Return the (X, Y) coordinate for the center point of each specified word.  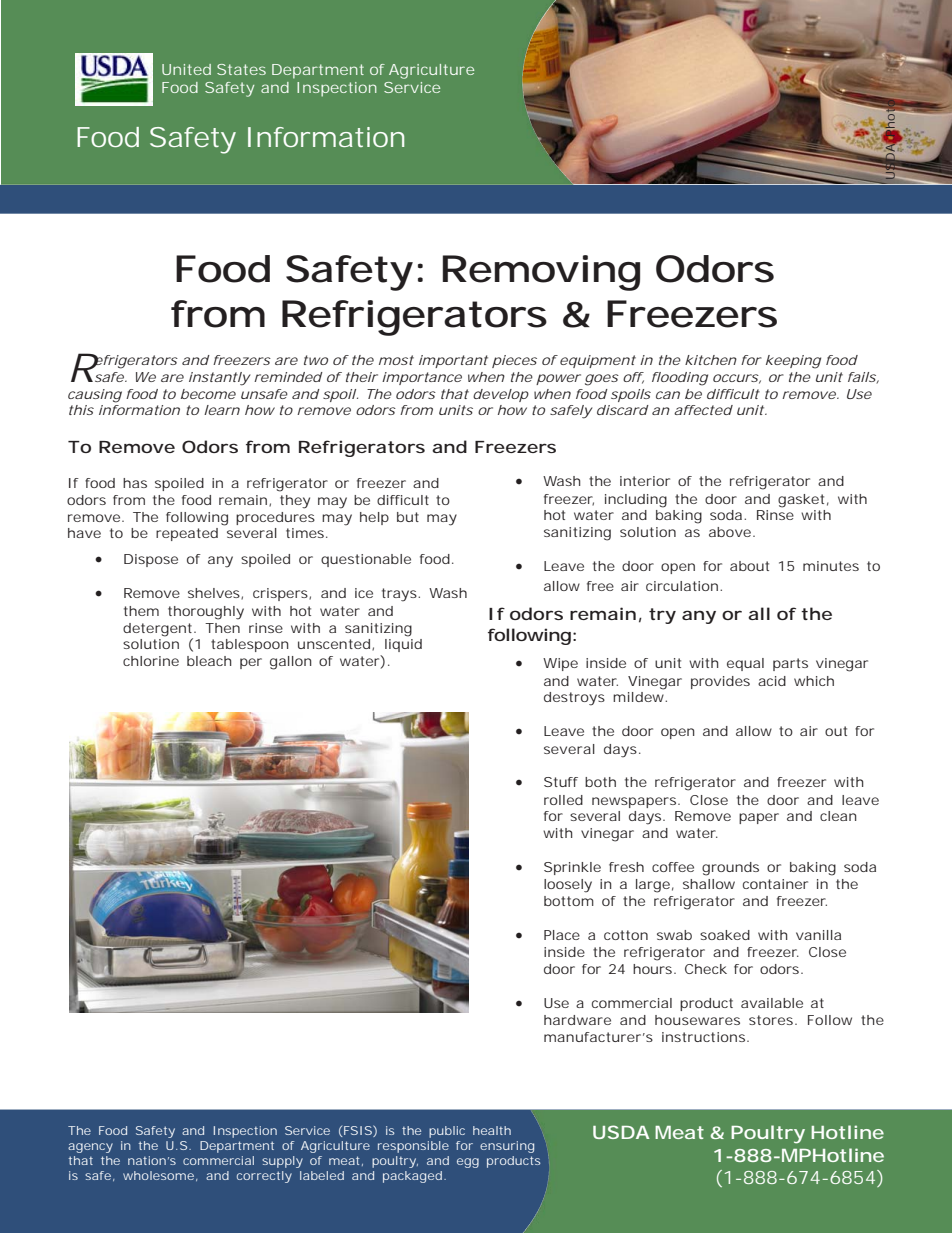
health (492, 1130)
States (241, 69)
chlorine (151, 661)
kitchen (711, 360)
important (453, 361)
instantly (220, 379)
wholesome (158, 1175)
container (775, 884)
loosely (568, 886)
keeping (793, 362)
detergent (159, 630)
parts (790, 664)
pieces (514, 361)
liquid (403, 645)
